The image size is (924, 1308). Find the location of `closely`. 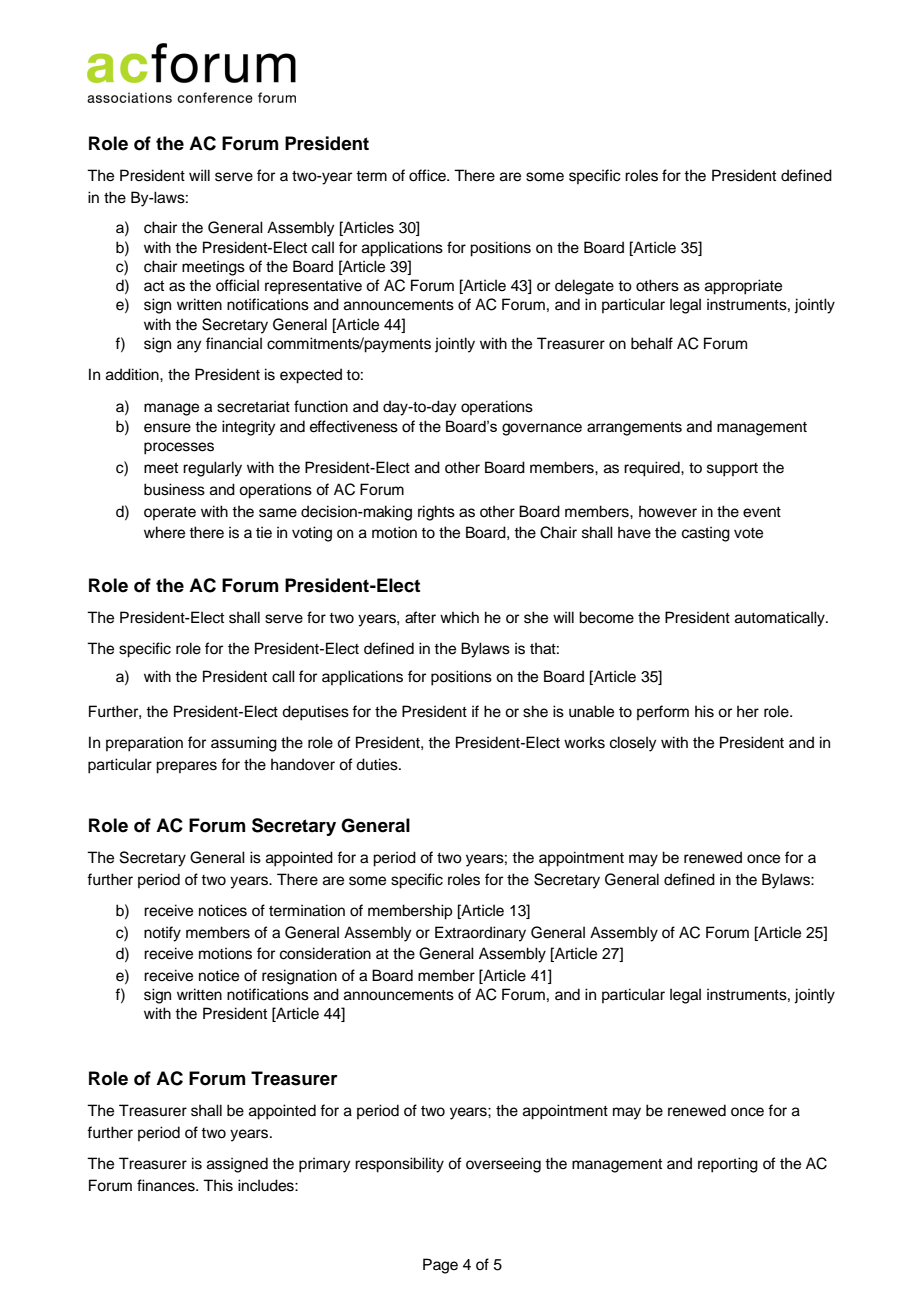

closely is located at coordinates (633, 744).
